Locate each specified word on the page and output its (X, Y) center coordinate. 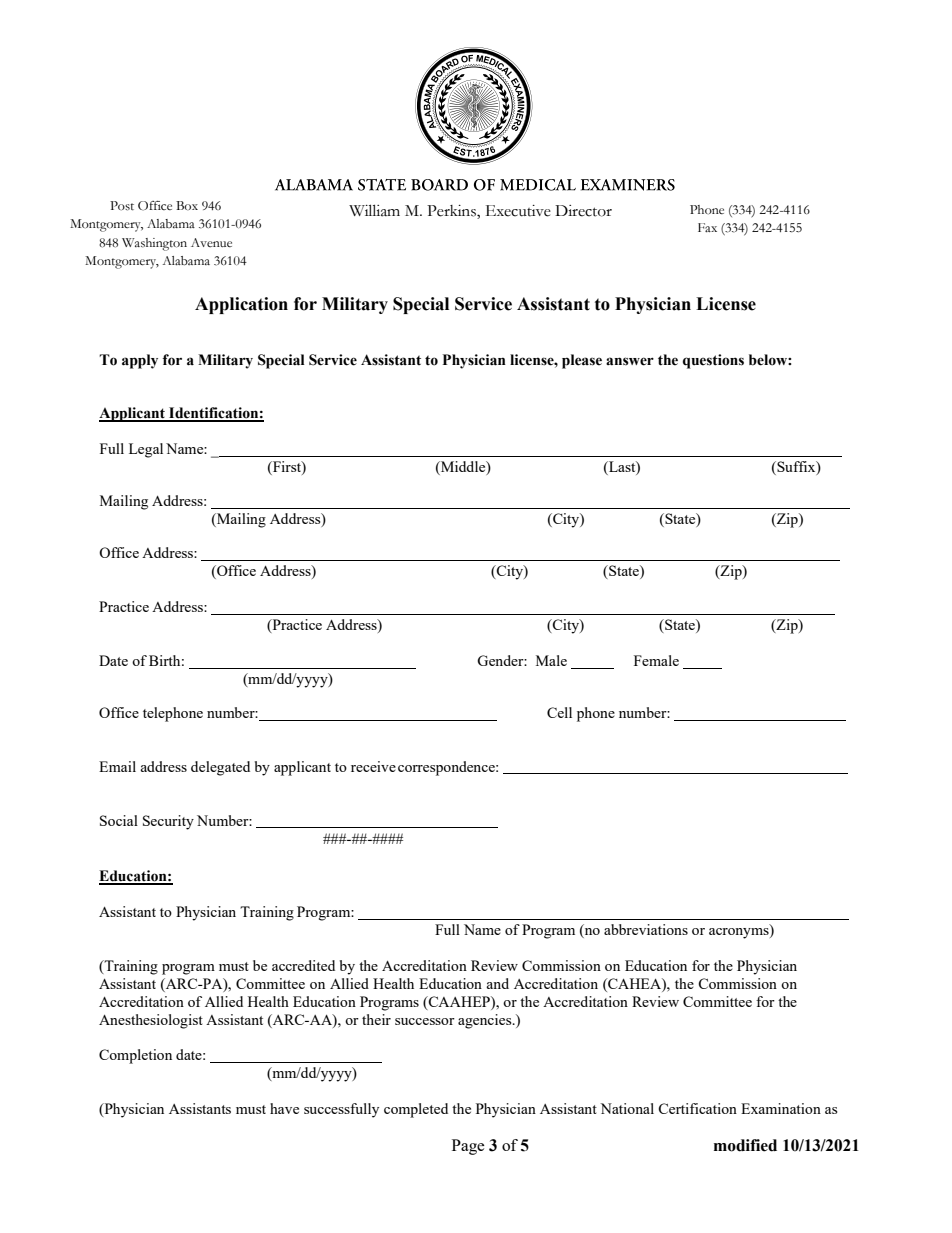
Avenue (211, 242)
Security (168, 822)
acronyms (740, 932)
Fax (707, 227)
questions (713, 361)
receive (373, 766)
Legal (146, 450)
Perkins (452, 211)
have (284, 1108)
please (582, 361)
